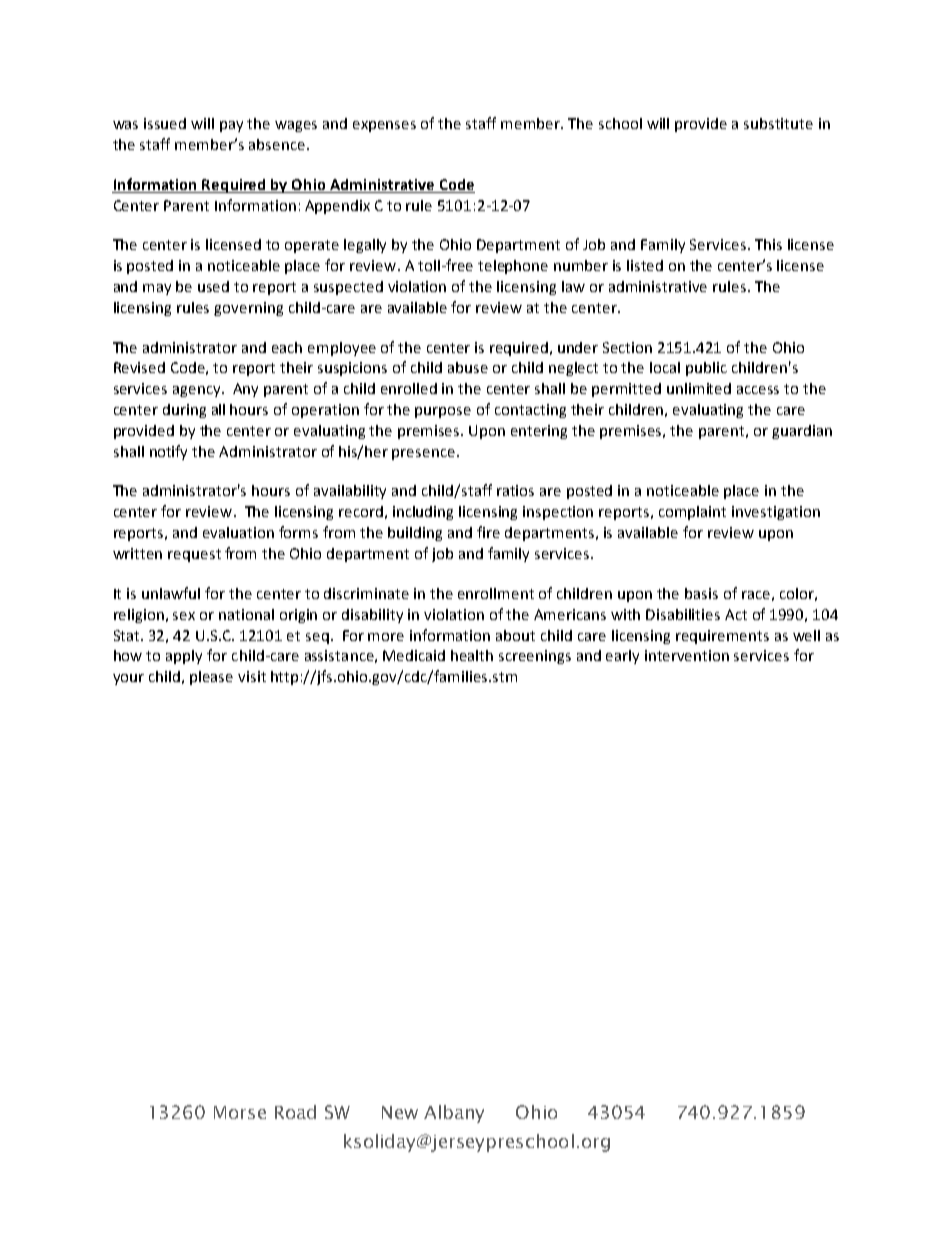 This screenshot has height=1233, width=952. I want to click on Morse, so click(240, 1112).
